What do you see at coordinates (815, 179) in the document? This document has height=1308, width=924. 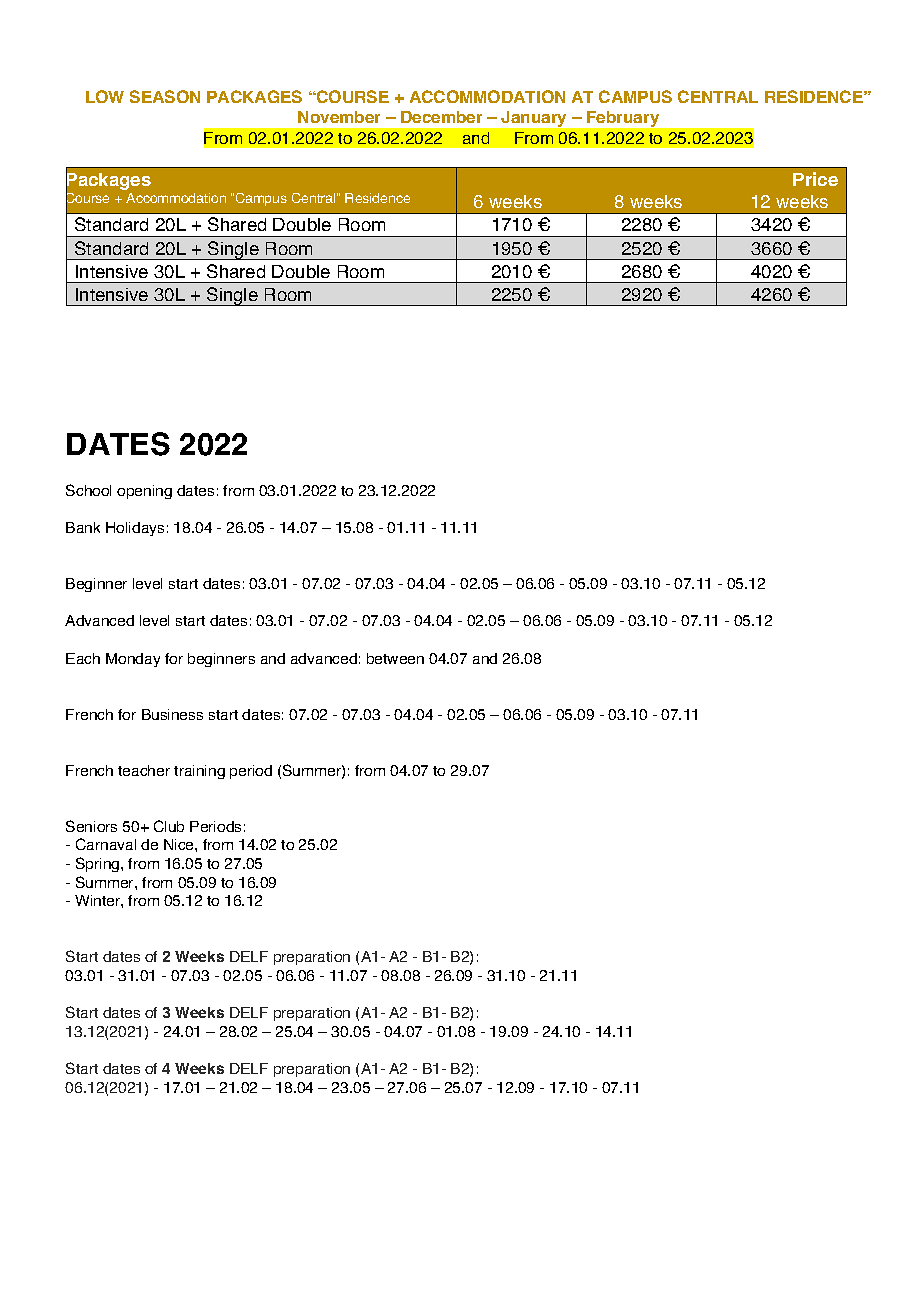 I see `Price` at bounding box center [815, 179].
